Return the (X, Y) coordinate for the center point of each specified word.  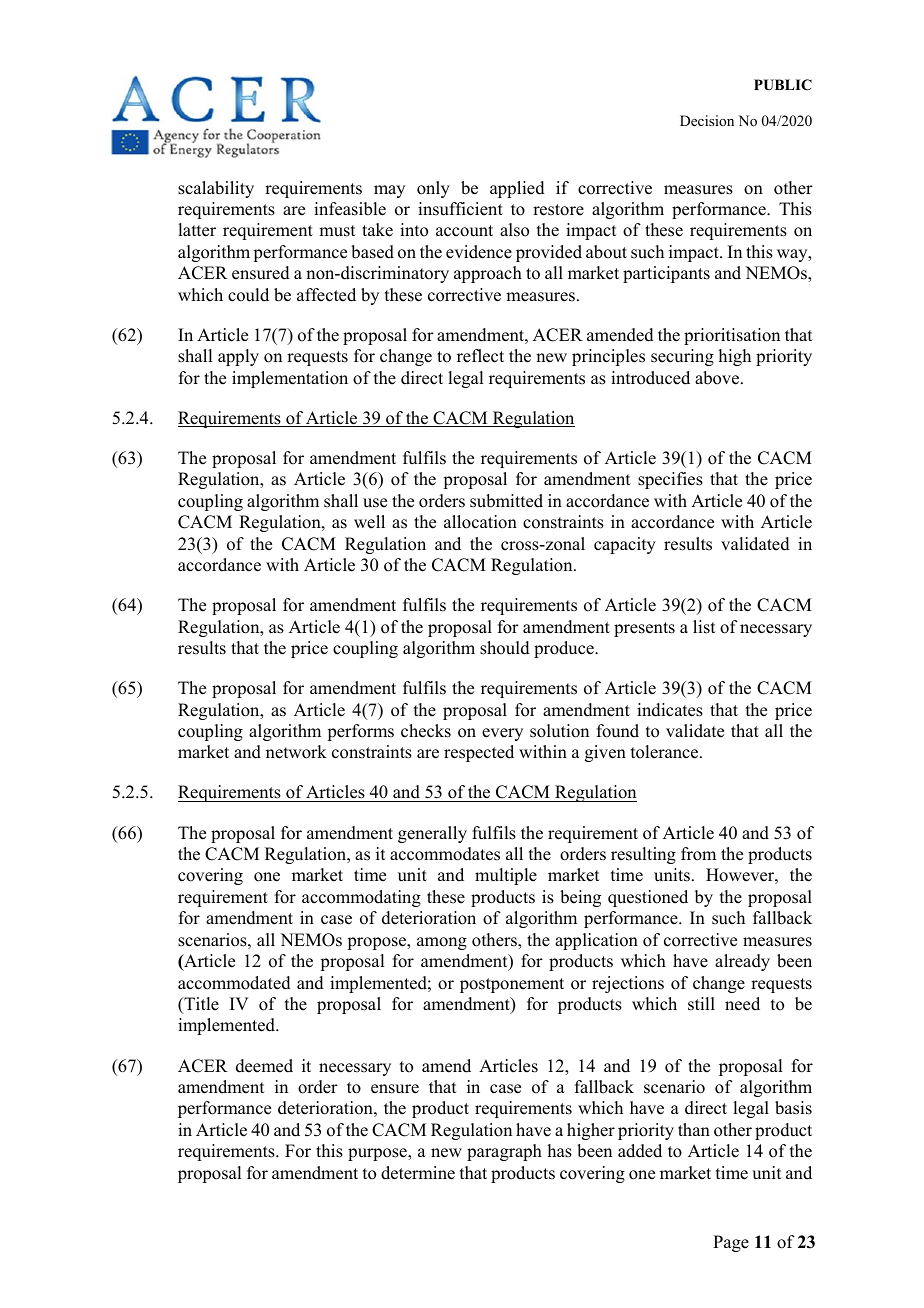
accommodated (234, 983)
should (505, 648)
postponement (512, 985)
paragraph (504, 1152)
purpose (378, 1154)
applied (517, 189)
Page (731, 1243)
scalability (216, 189)
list (704, 627)
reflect (480, 356)
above (717, 378)
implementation (290, 379)
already (742, 962)
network (296, 752)
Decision (707, 120)
